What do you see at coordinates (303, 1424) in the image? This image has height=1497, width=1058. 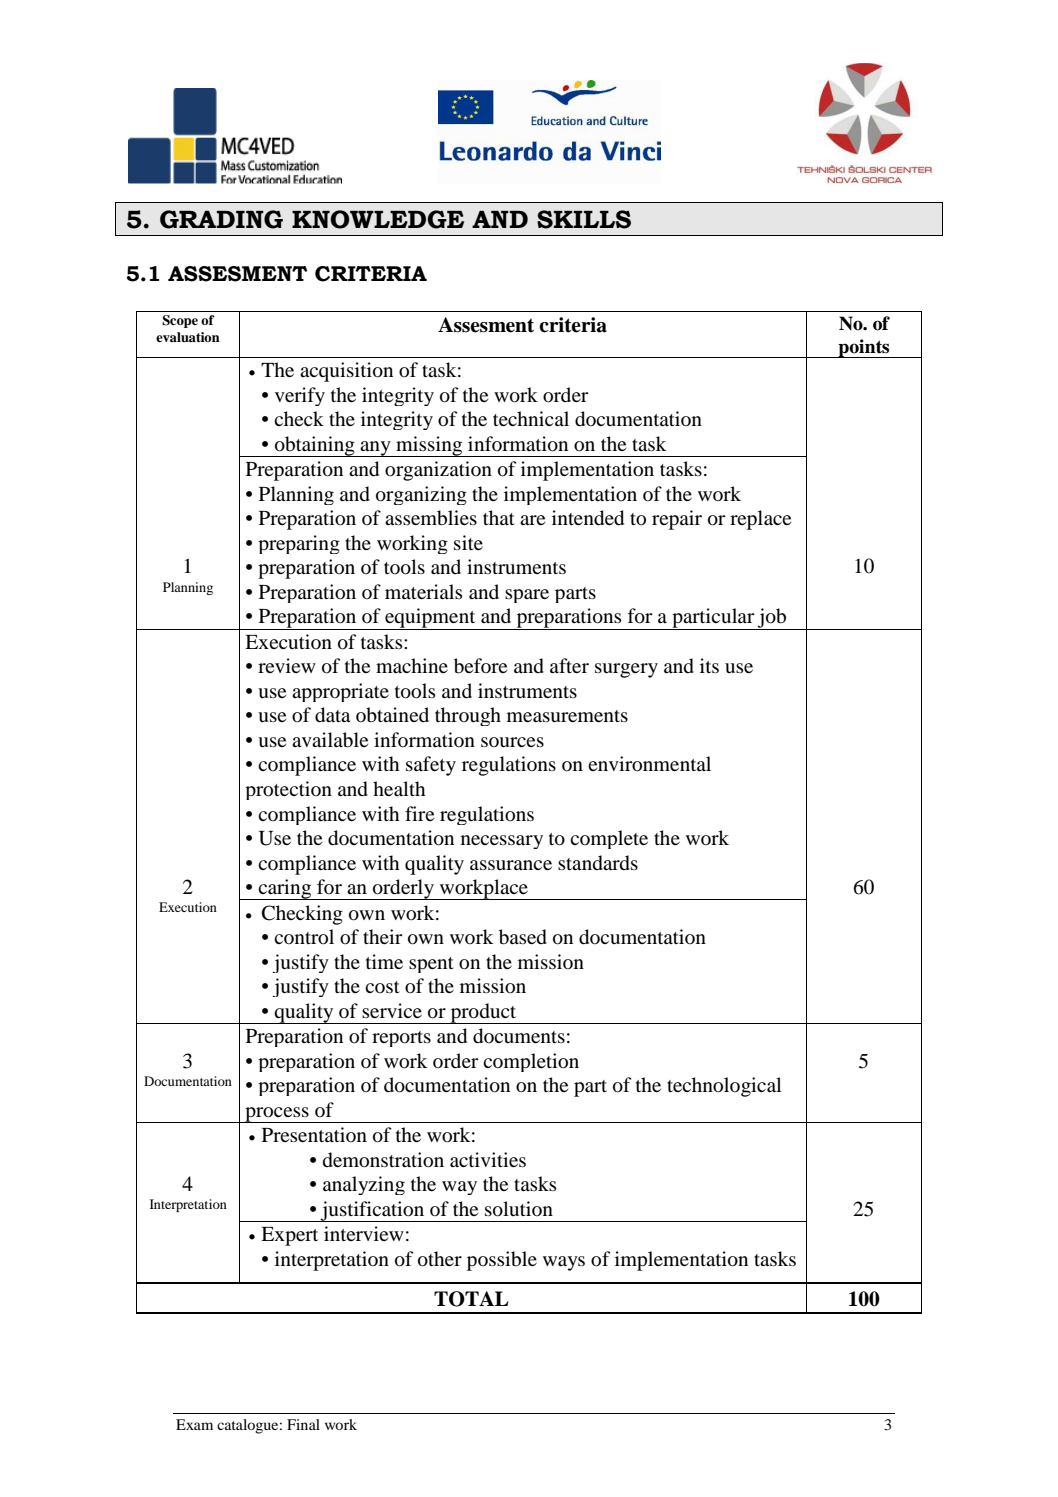 I see `Final` at bounding box center [303, 1424].
